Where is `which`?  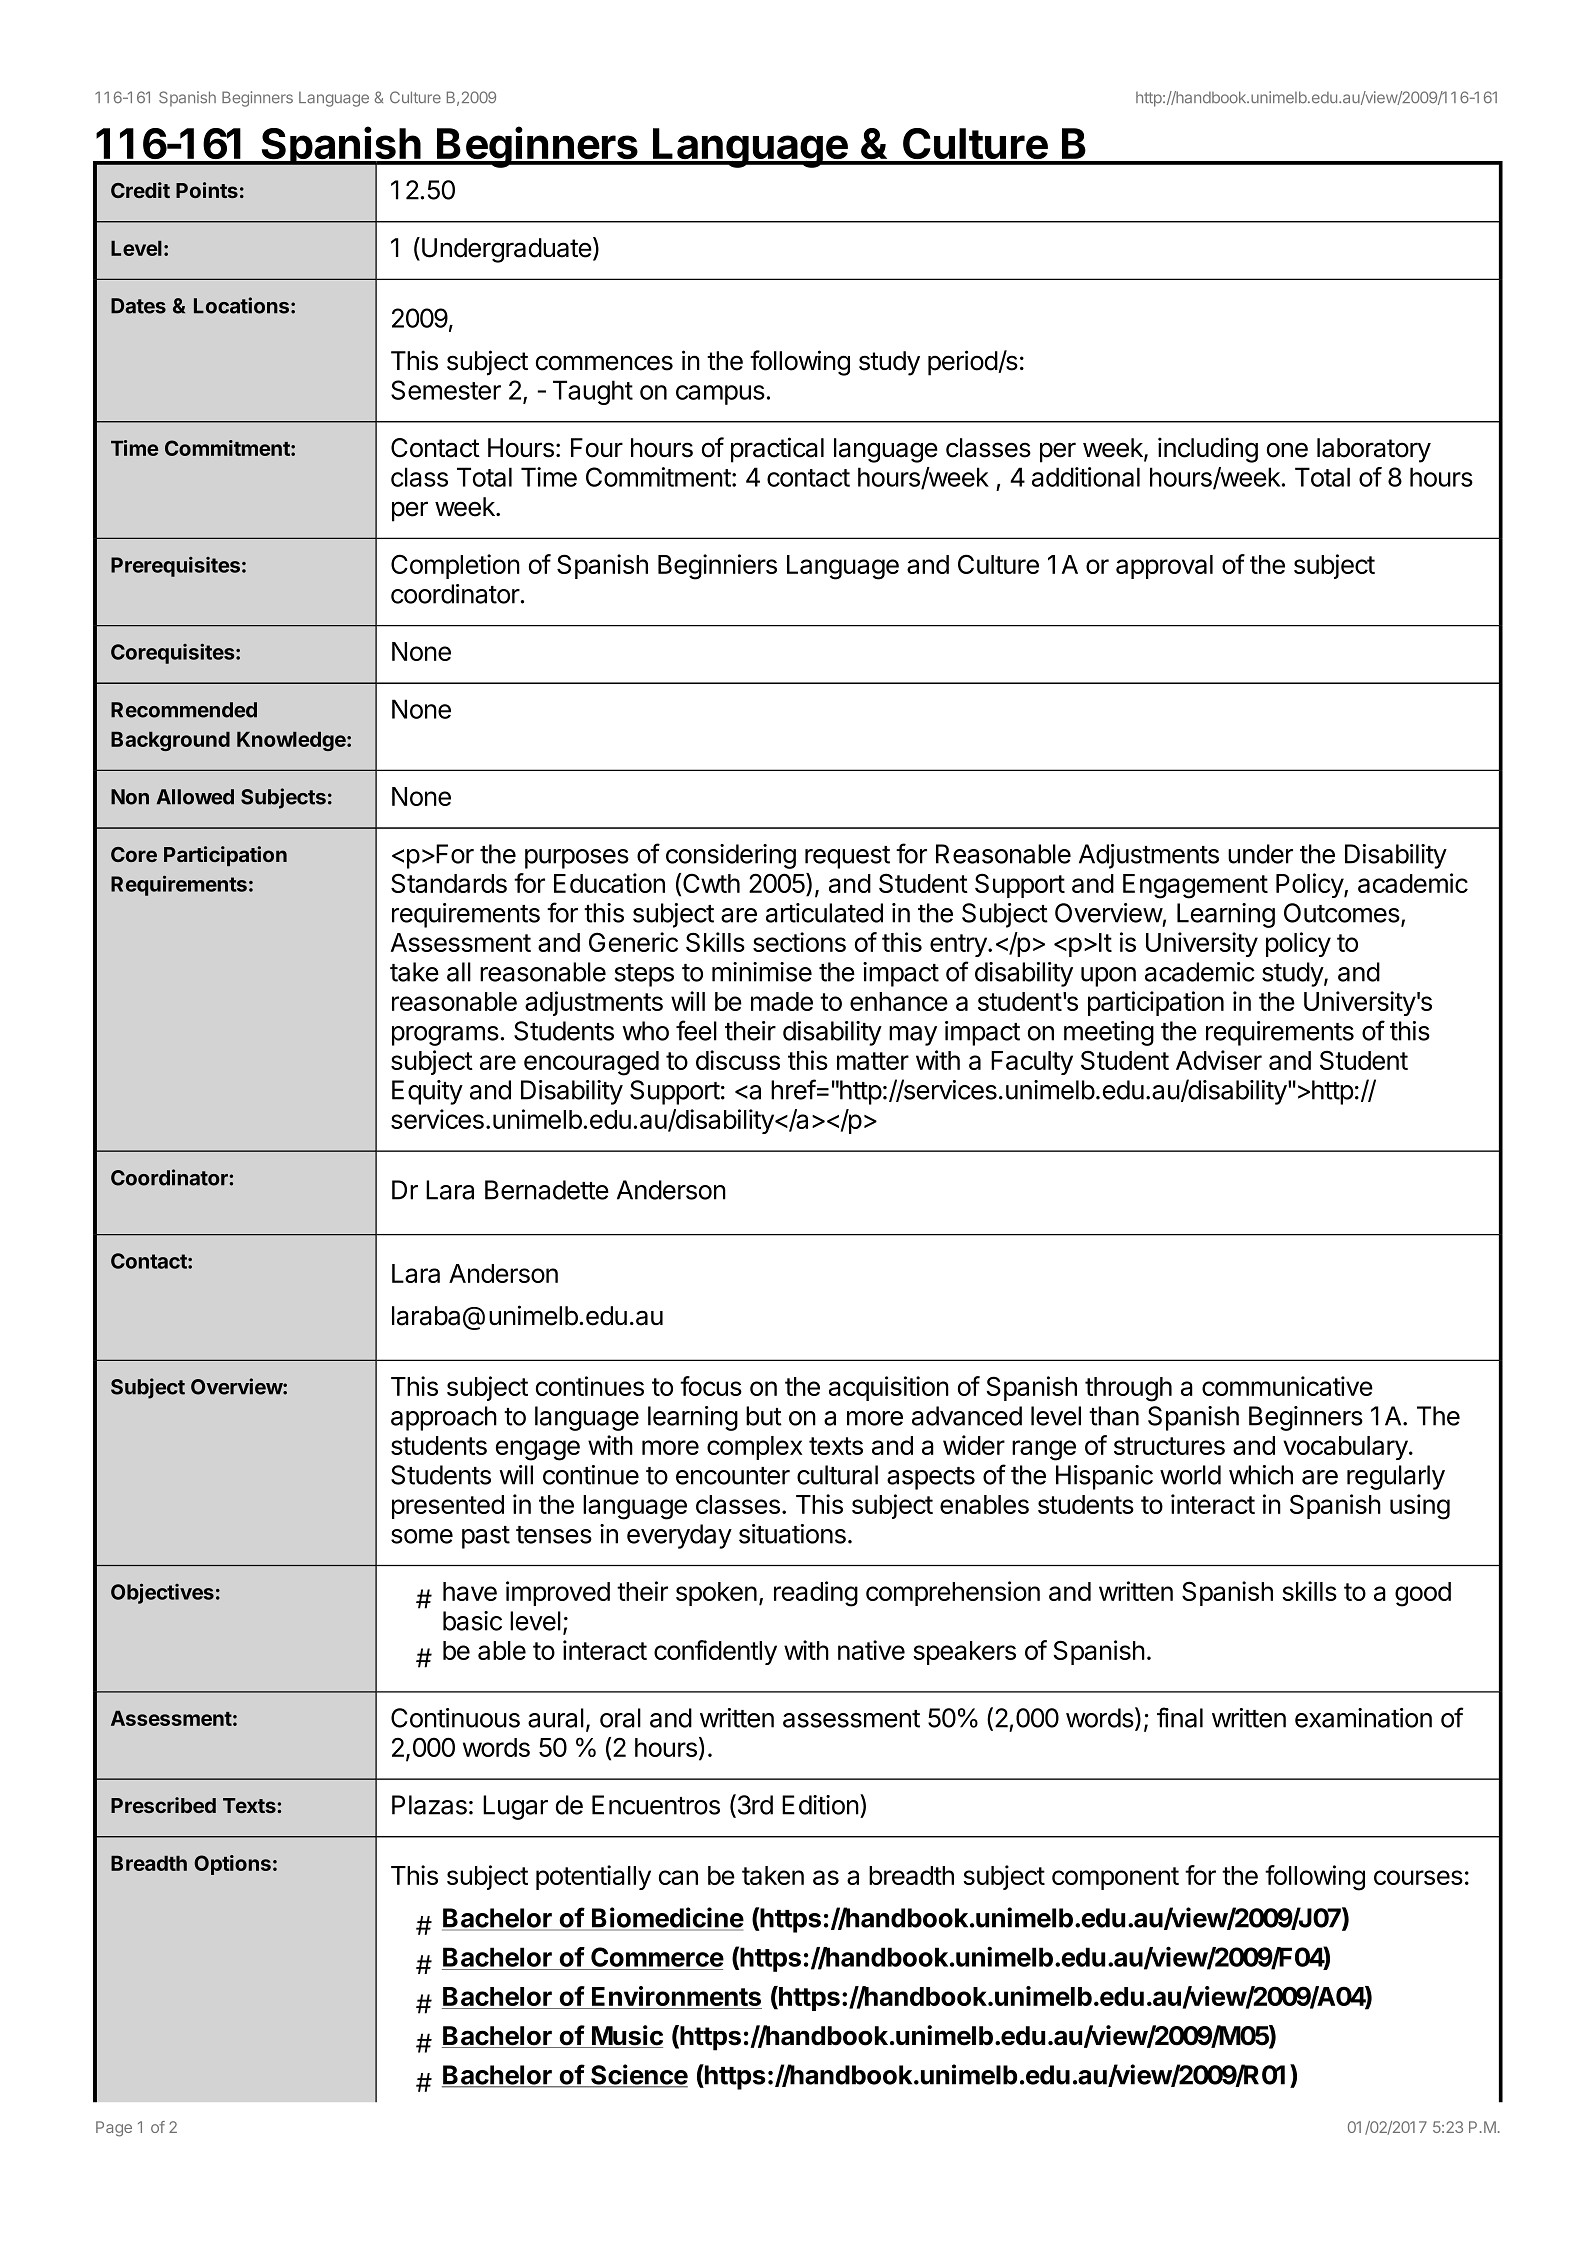 which is located at coordinates (1261, 1475).
